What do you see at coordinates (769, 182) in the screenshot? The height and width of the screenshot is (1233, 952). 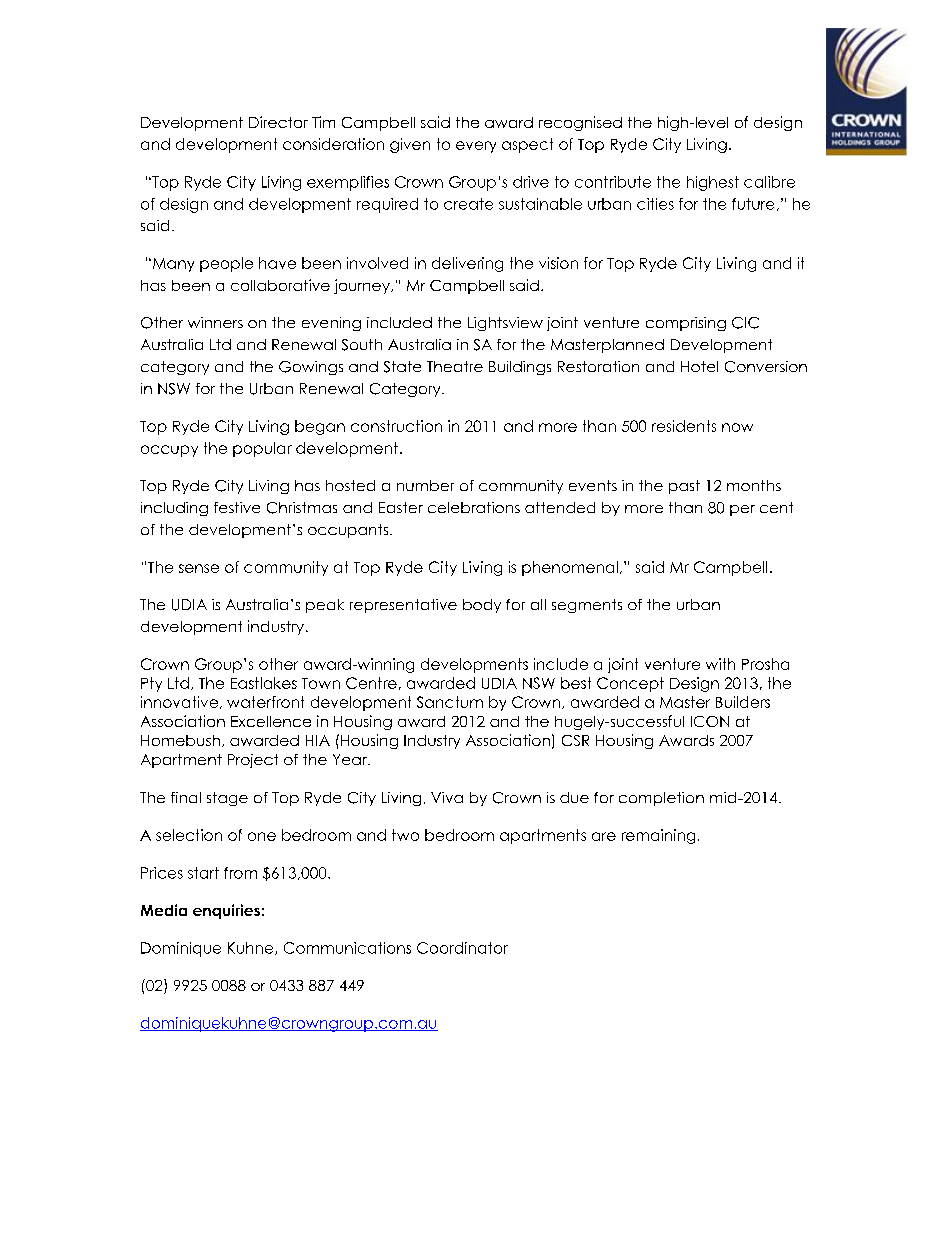 I see `calibre` at bounding box center [769, 182].
